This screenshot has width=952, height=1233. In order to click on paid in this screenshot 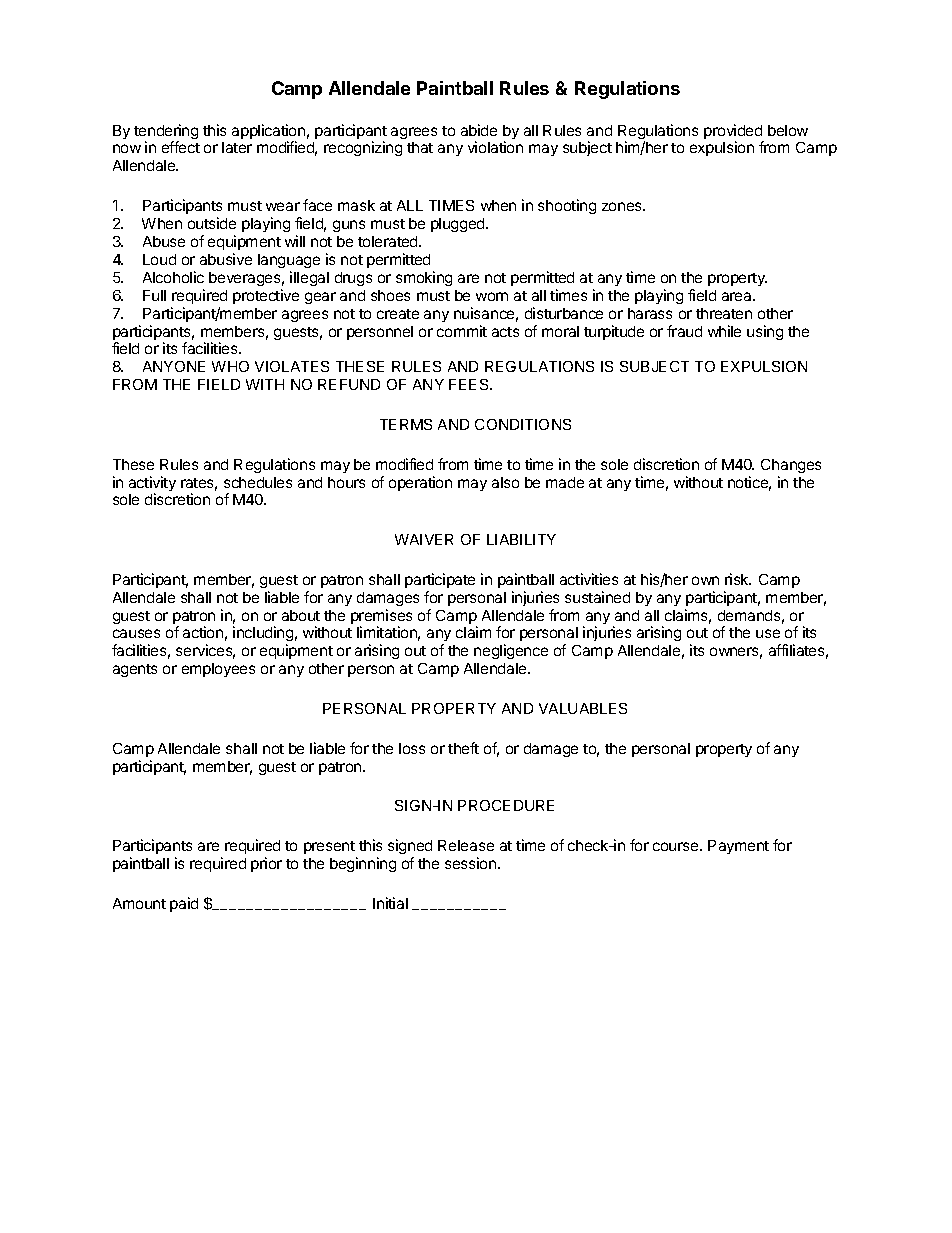, I will do `click(184, 904)`.
